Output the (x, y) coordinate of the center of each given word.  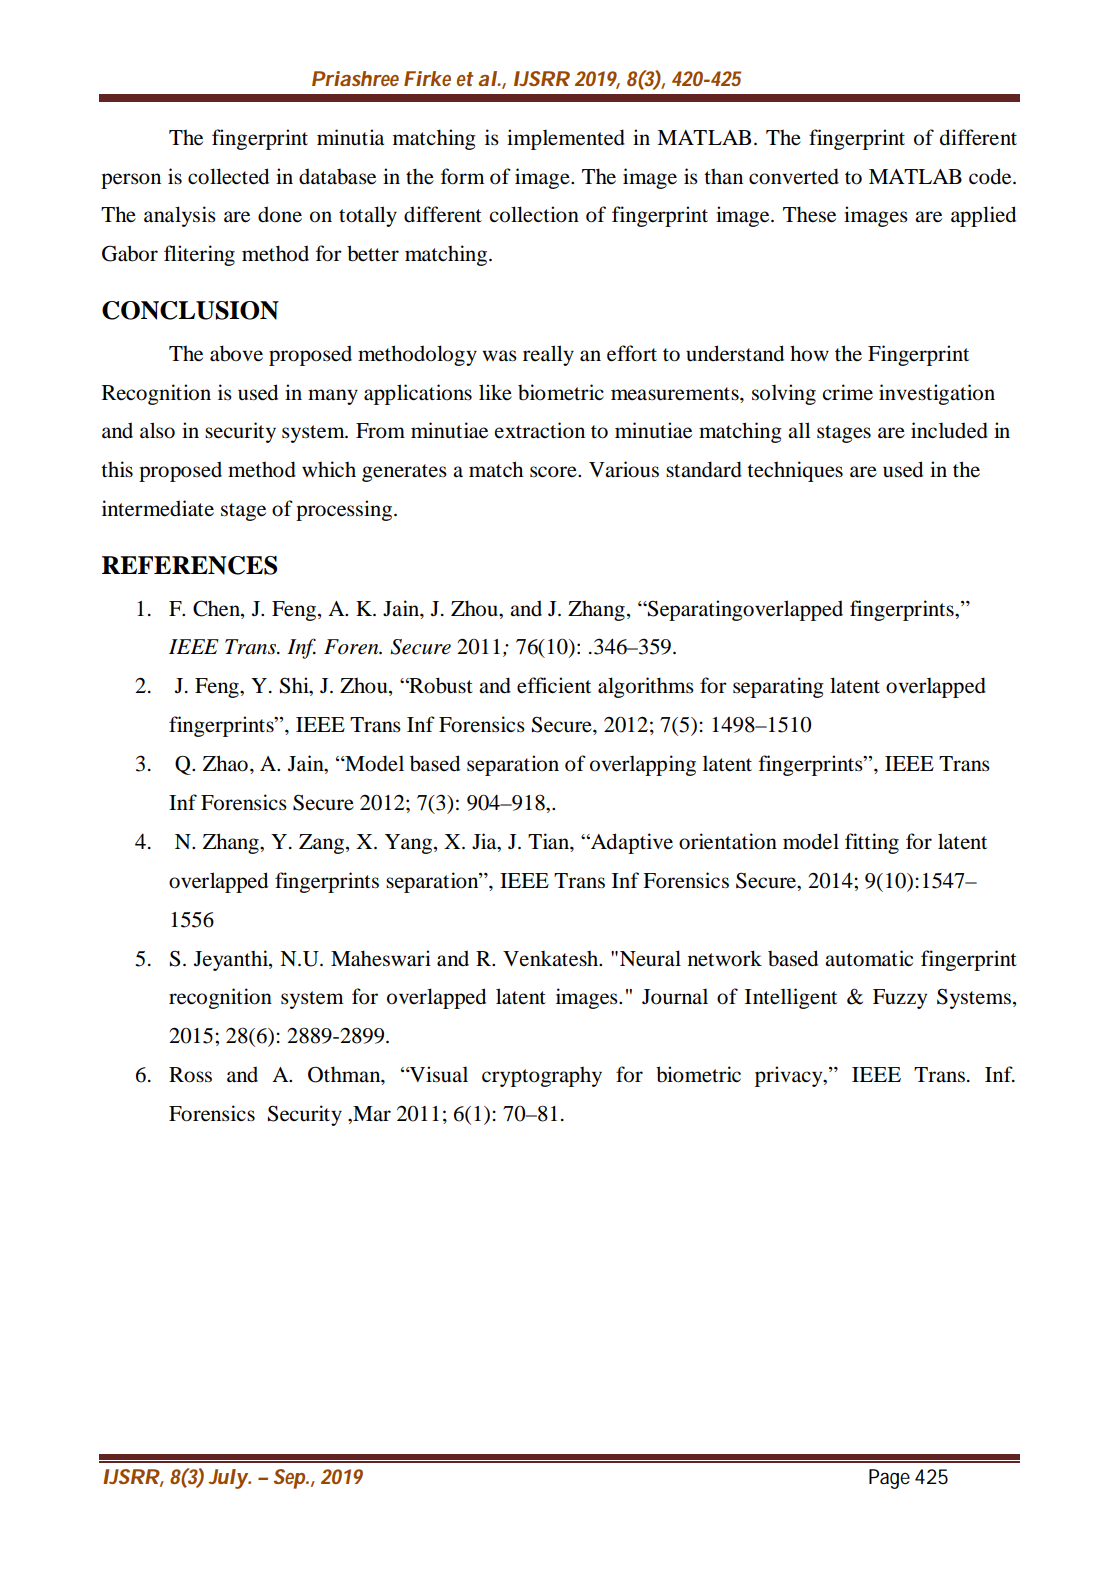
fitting (872, 843)
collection (534, 214)
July (228, 1479)
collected (228, 176)
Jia (485, 841)
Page (889, 1479)
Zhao (225, 763)
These (809, 214)
